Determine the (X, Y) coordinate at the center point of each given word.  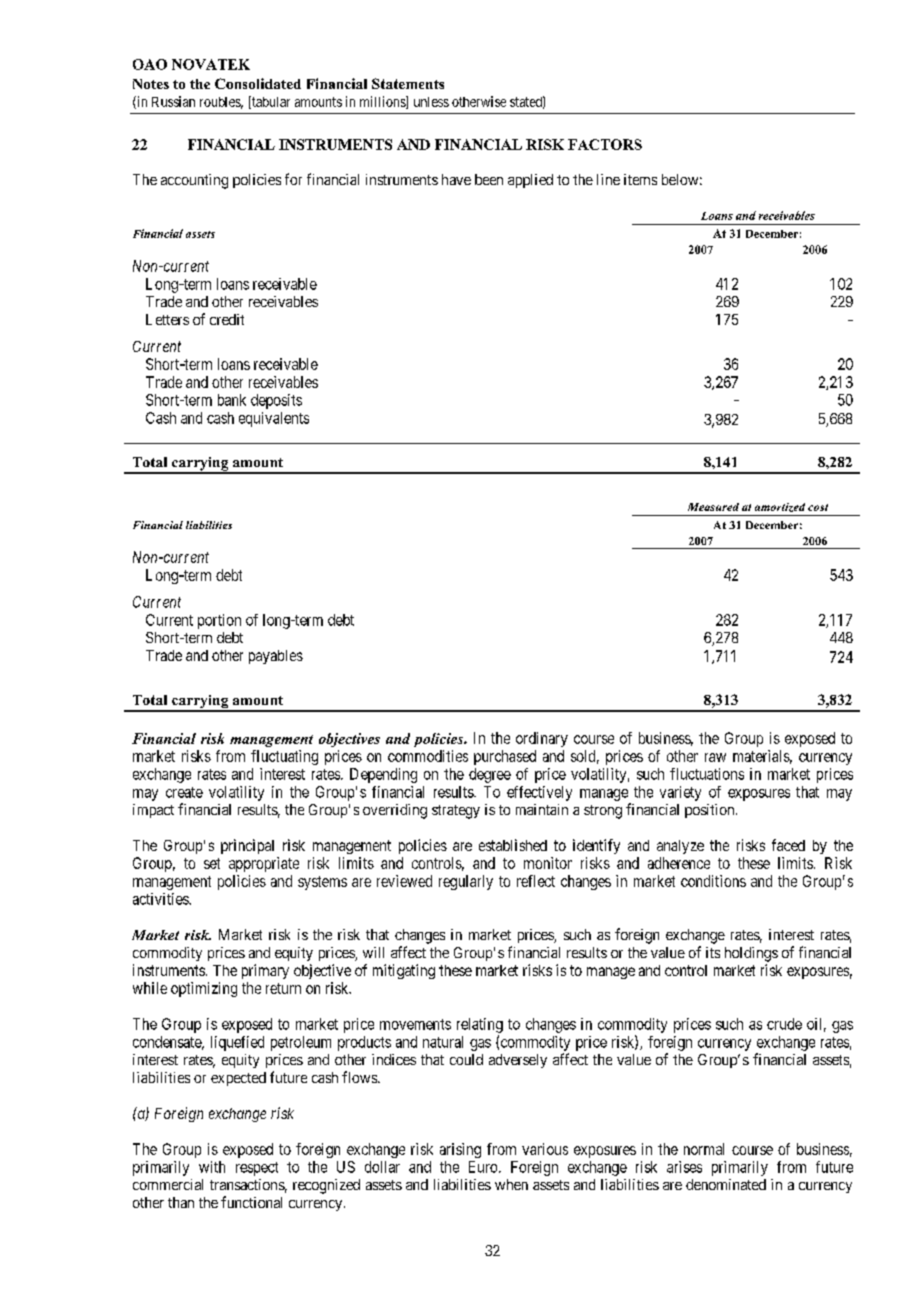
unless (431, 102)
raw (715, 757)
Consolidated (258, 83)
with (212, 1167)
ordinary (542, 739)
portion (219, 621)
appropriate (264, 864)
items (640, 179)
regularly (466, 882)
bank (232, 400)
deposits (276, 401)
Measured (713, 507)
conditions (713, 881)
